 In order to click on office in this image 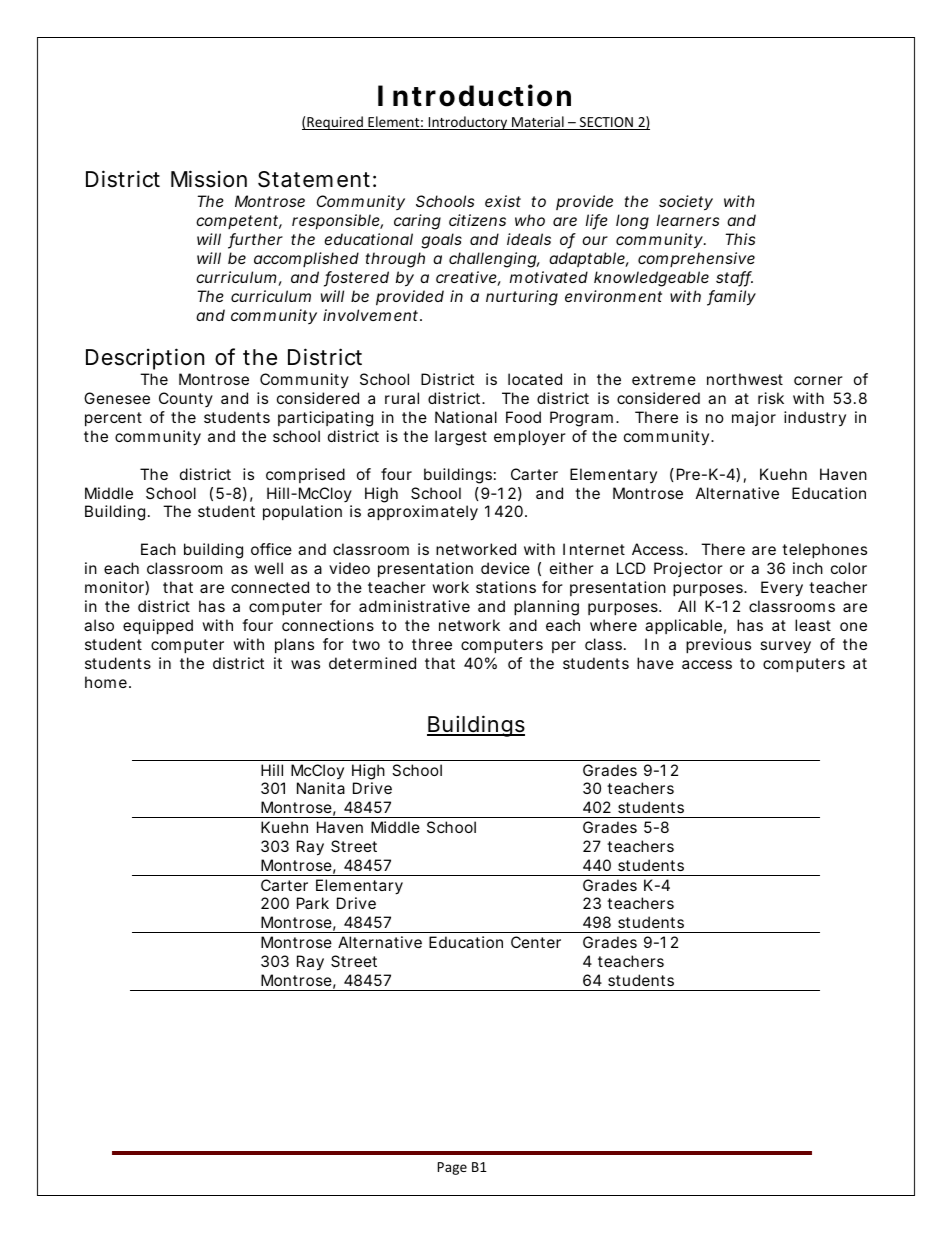, I will do `click(271, 549)`.
